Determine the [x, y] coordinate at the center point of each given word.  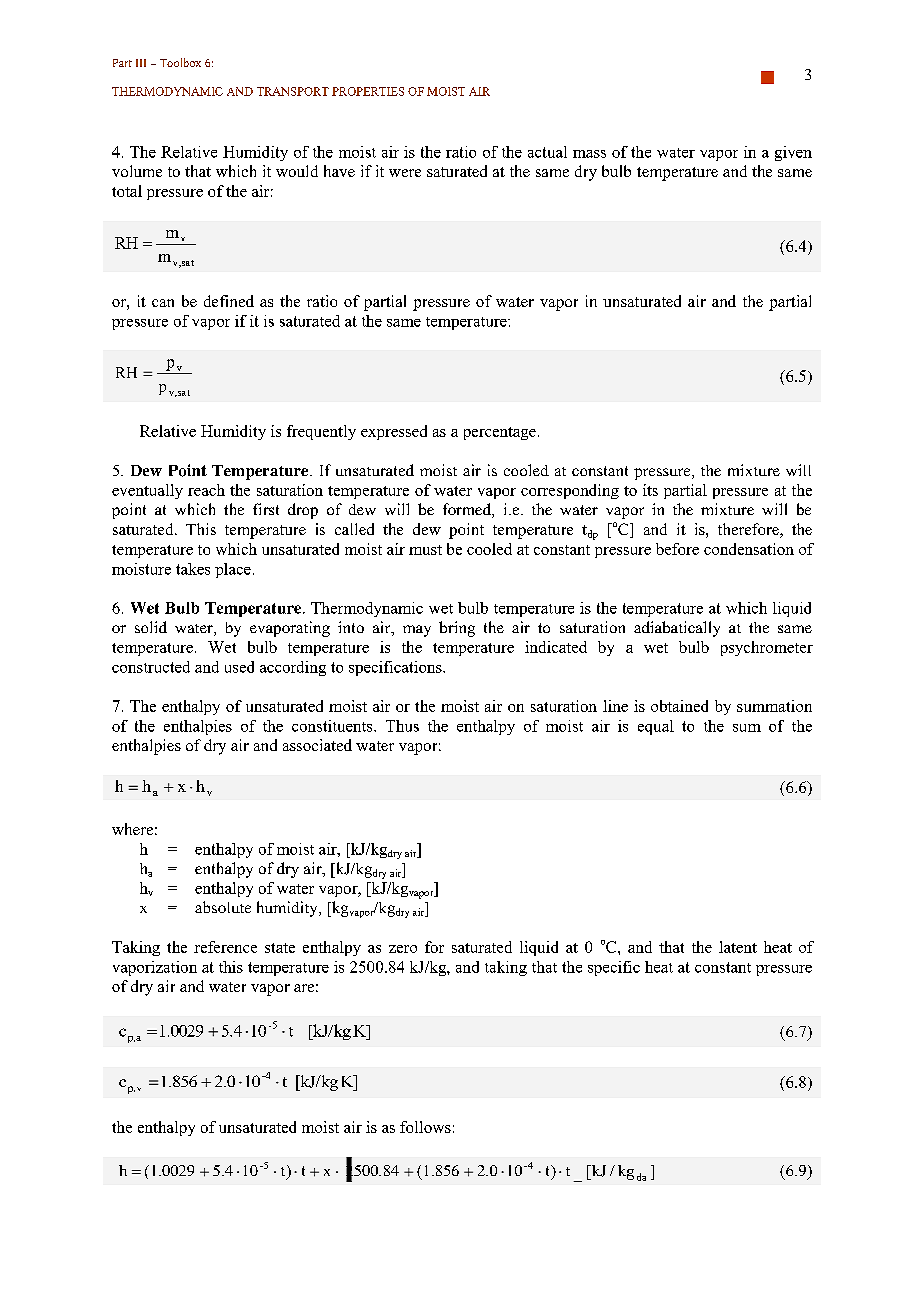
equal [656, 727]
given [793, 153]
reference [225, 947]
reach [206, 490]
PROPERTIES [368, 91]
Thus [402, 726]
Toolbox [180, 62]
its [650, 490]
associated [317, 745]
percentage [500, 433]
